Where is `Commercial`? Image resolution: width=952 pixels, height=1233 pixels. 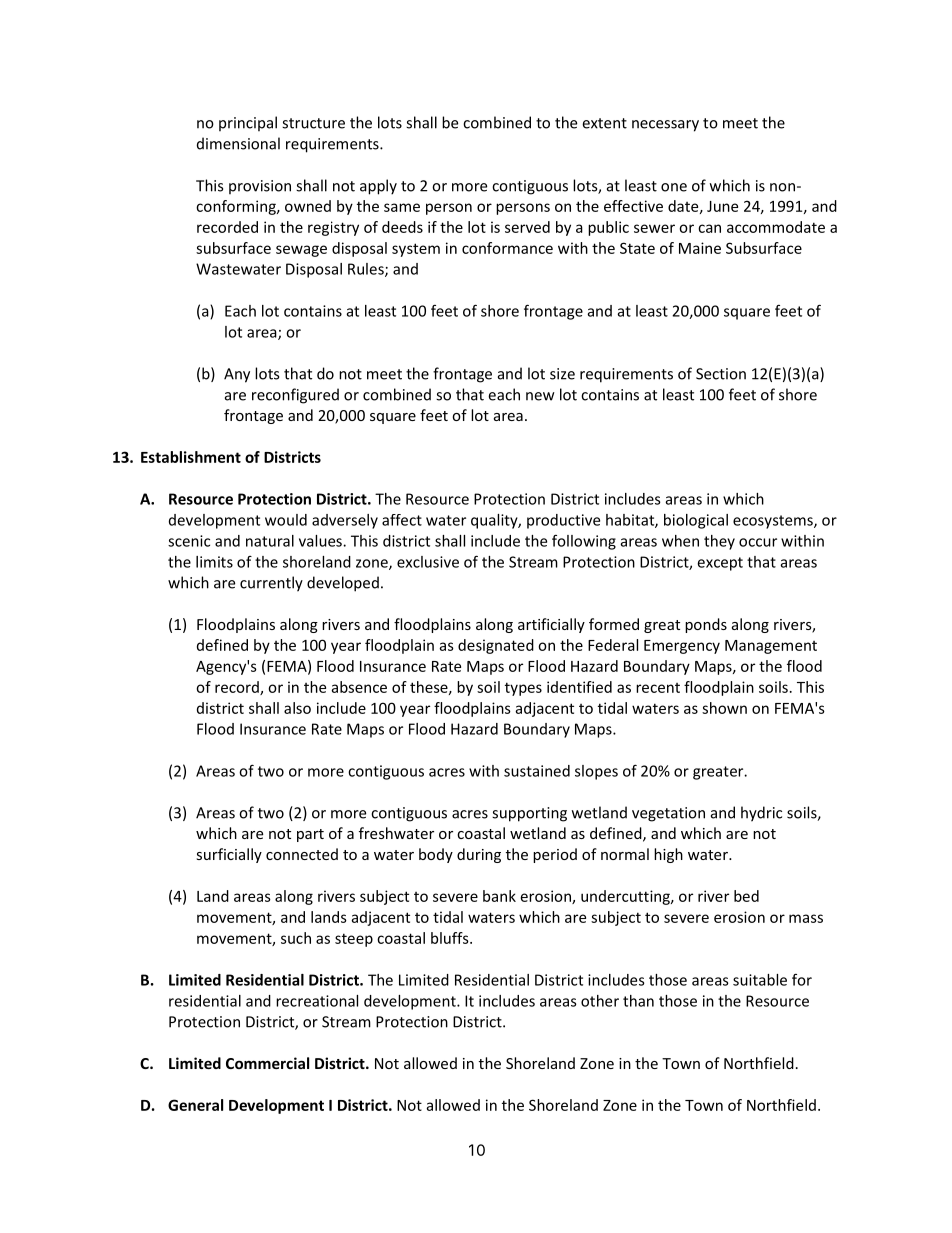 Commercial is located at coordinates (267, 1063).
